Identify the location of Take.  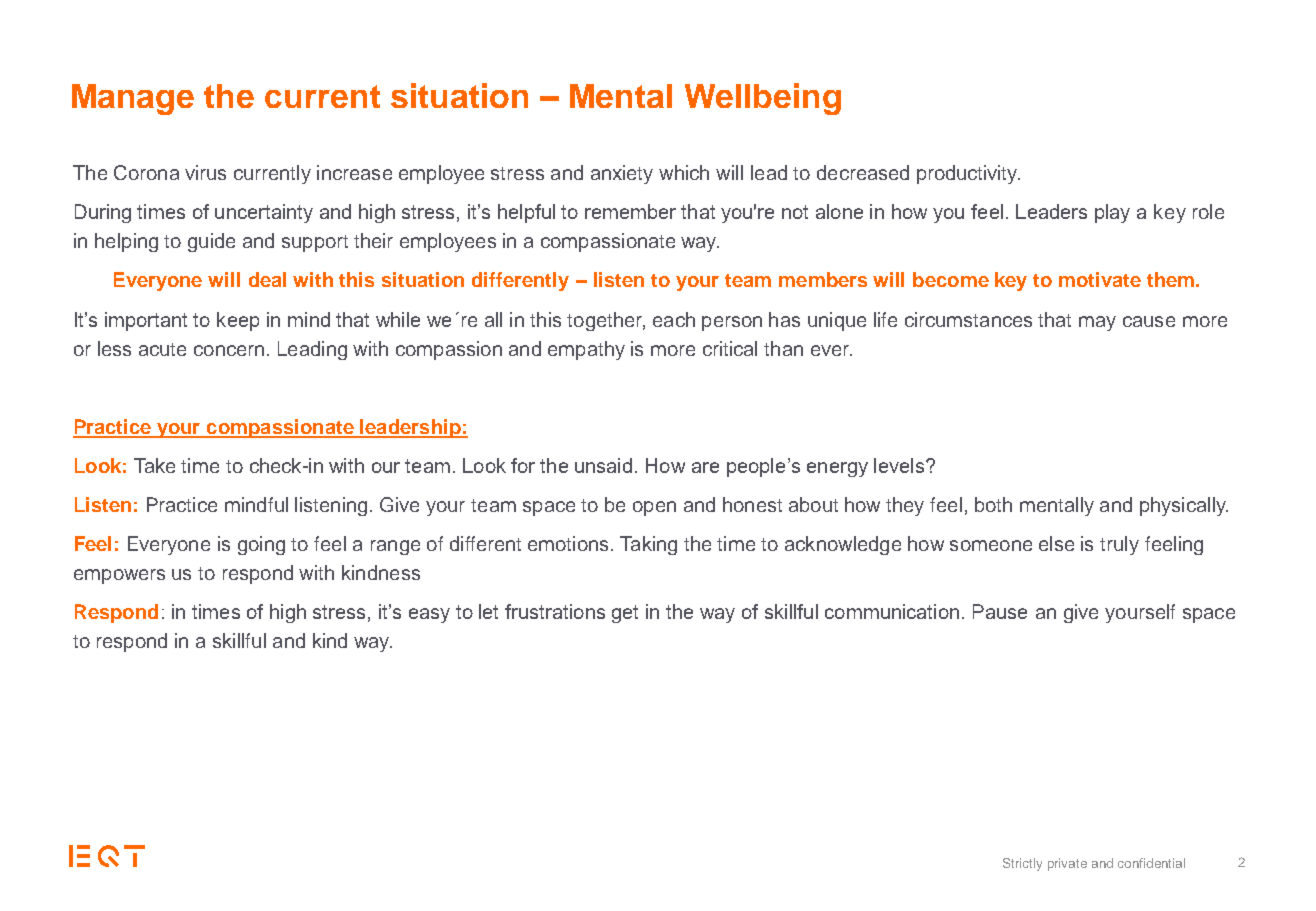
(154, 465).
